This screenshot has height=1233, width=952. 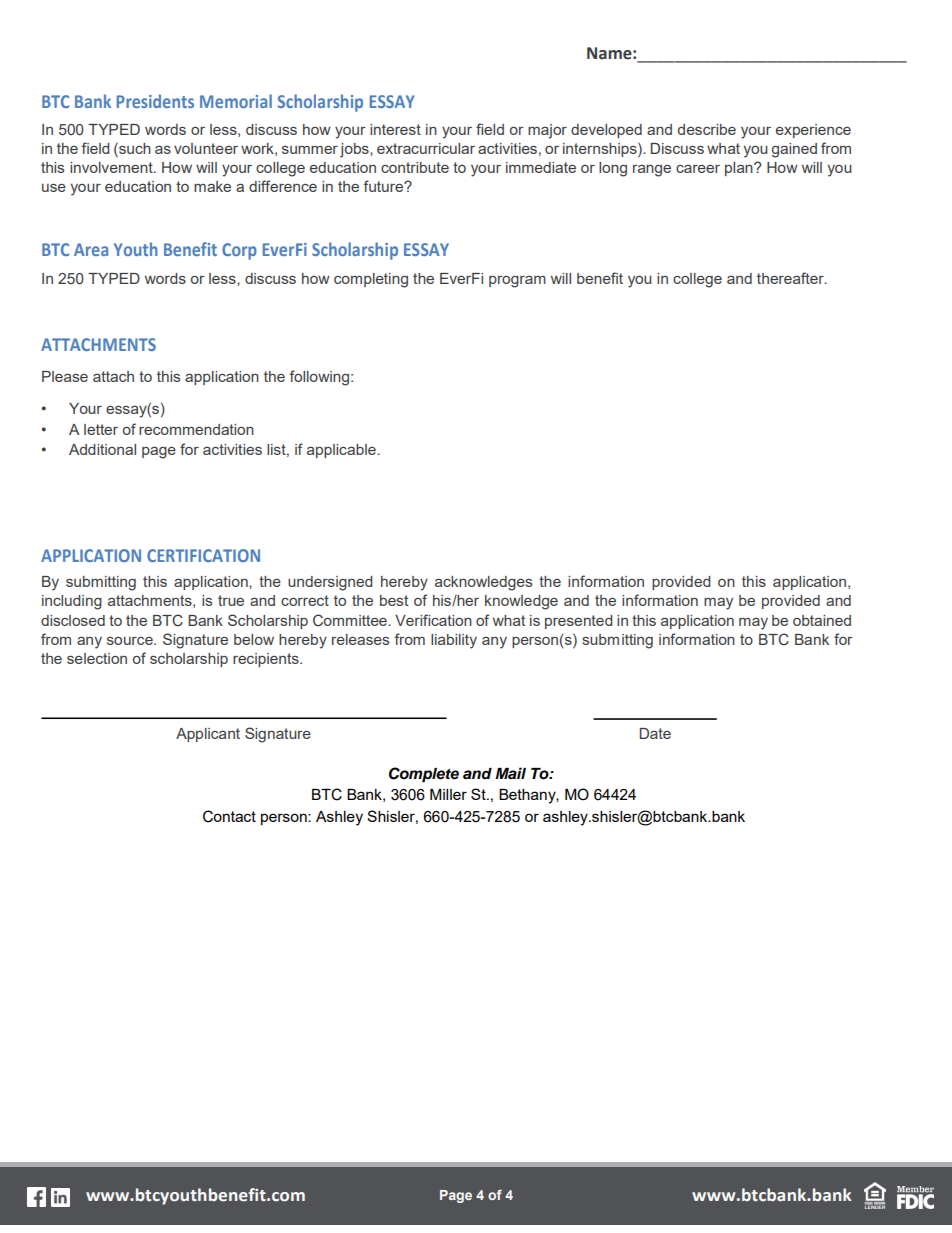 What do you see at coordinates (448, 794) in the screenshot?
I see `Miller` at bounding box center [448, 794].
